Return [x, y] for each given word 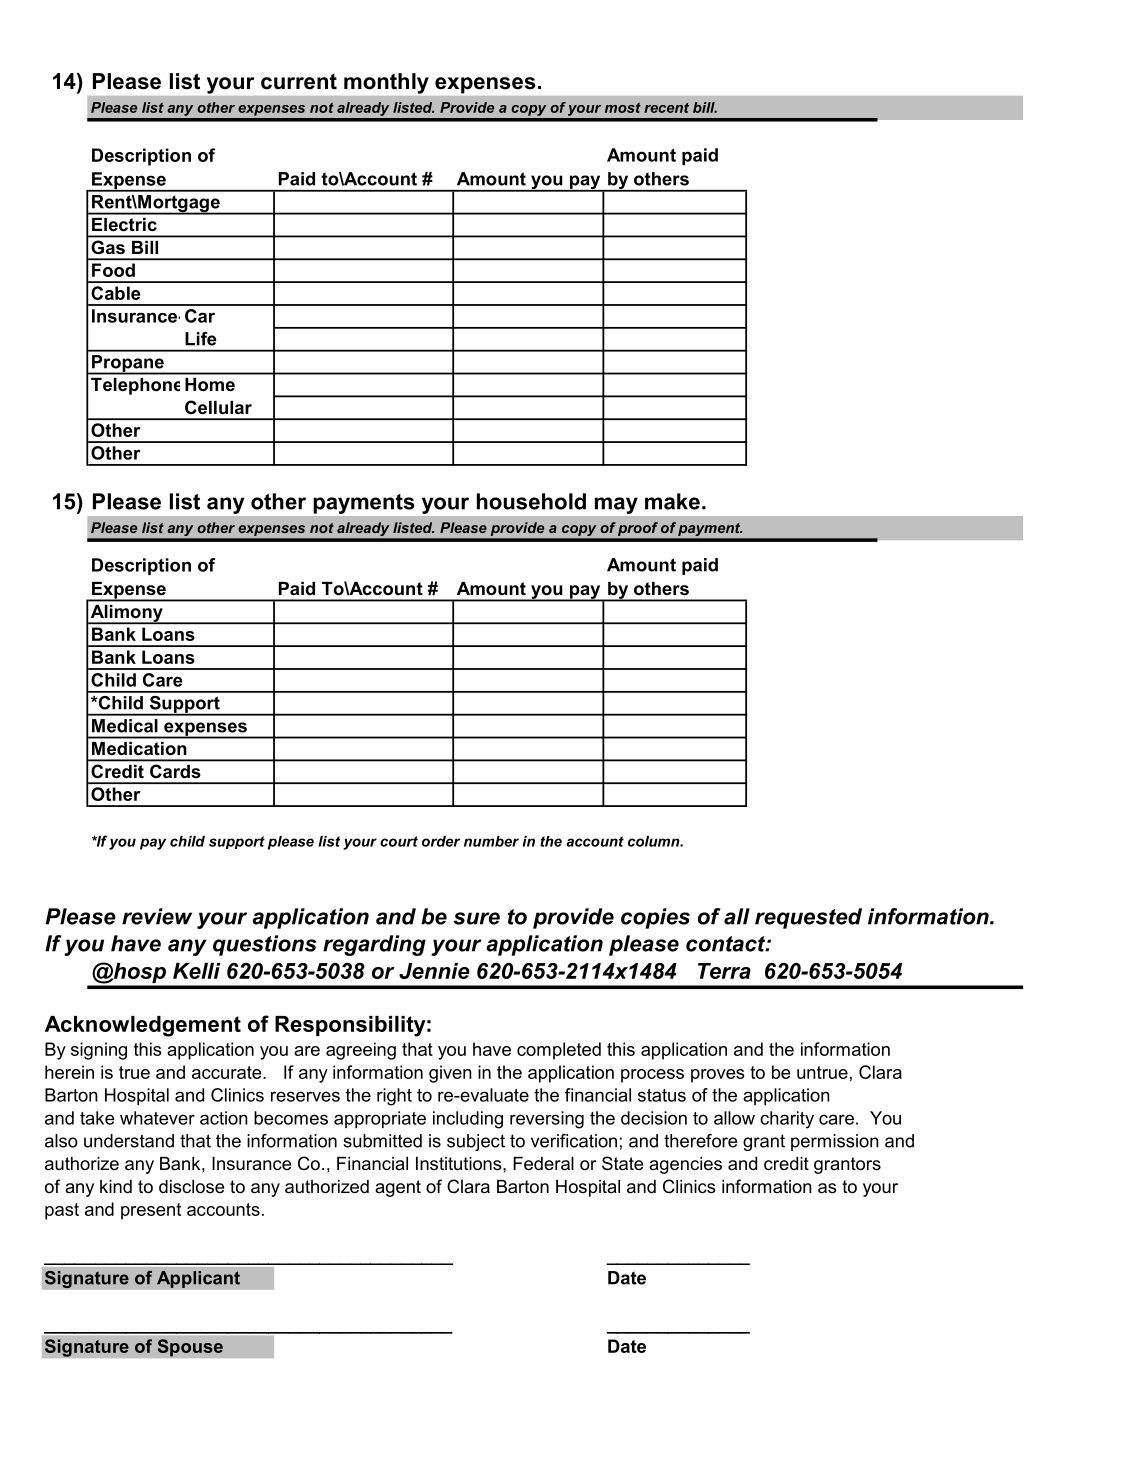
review [157, 916]
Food [113, 270]
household [531, 501]
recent [666, 108]
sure [476, 918]
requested [808, 918]
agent [398, 1188]
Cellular [218, 407]
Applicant [198, 1279]
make [672, 501]
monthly [386, 83]
